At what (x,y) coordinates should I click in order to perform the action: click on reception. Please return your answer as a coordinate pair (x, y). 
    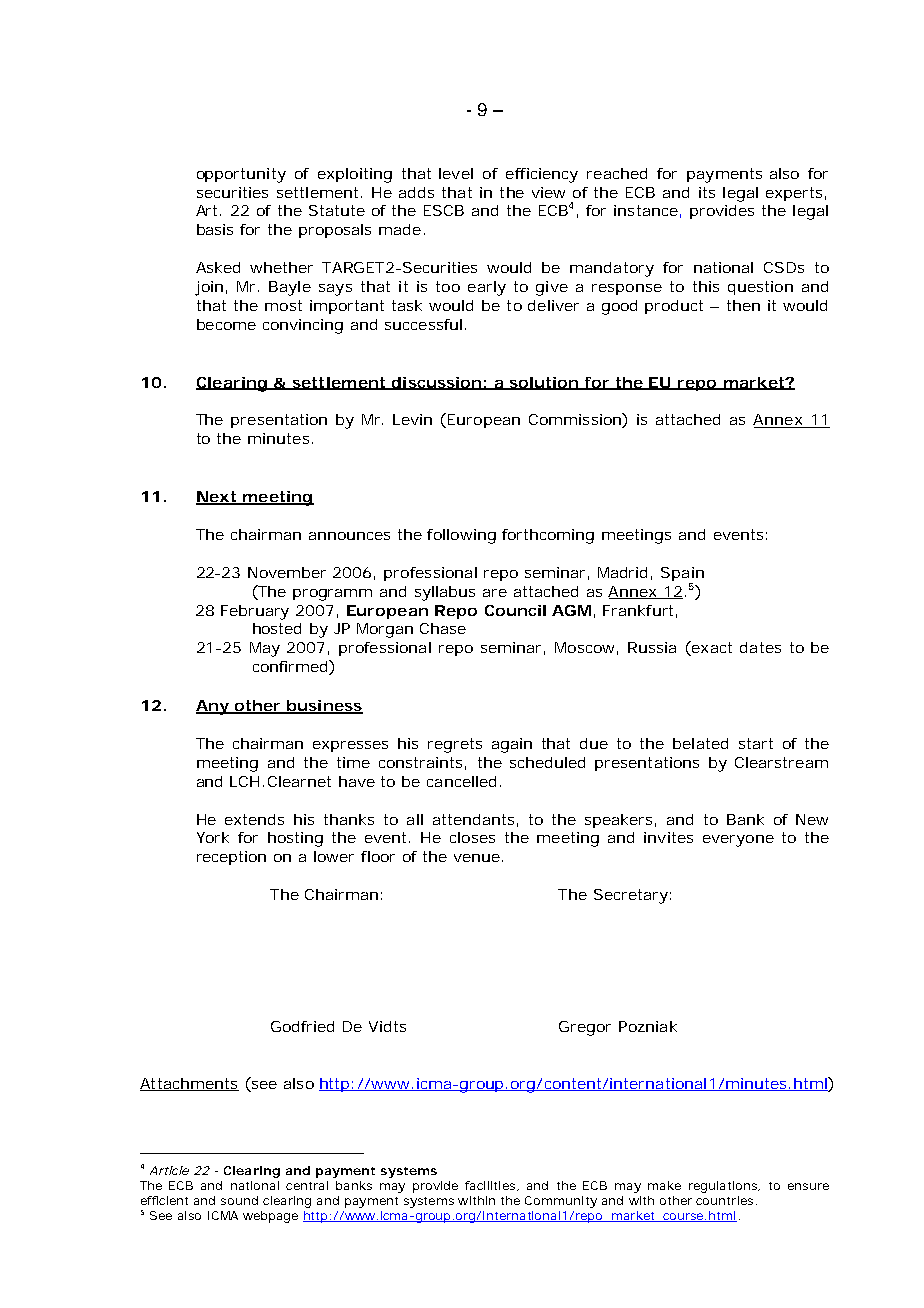
    Looking at the image, I should click on (231, 858).
